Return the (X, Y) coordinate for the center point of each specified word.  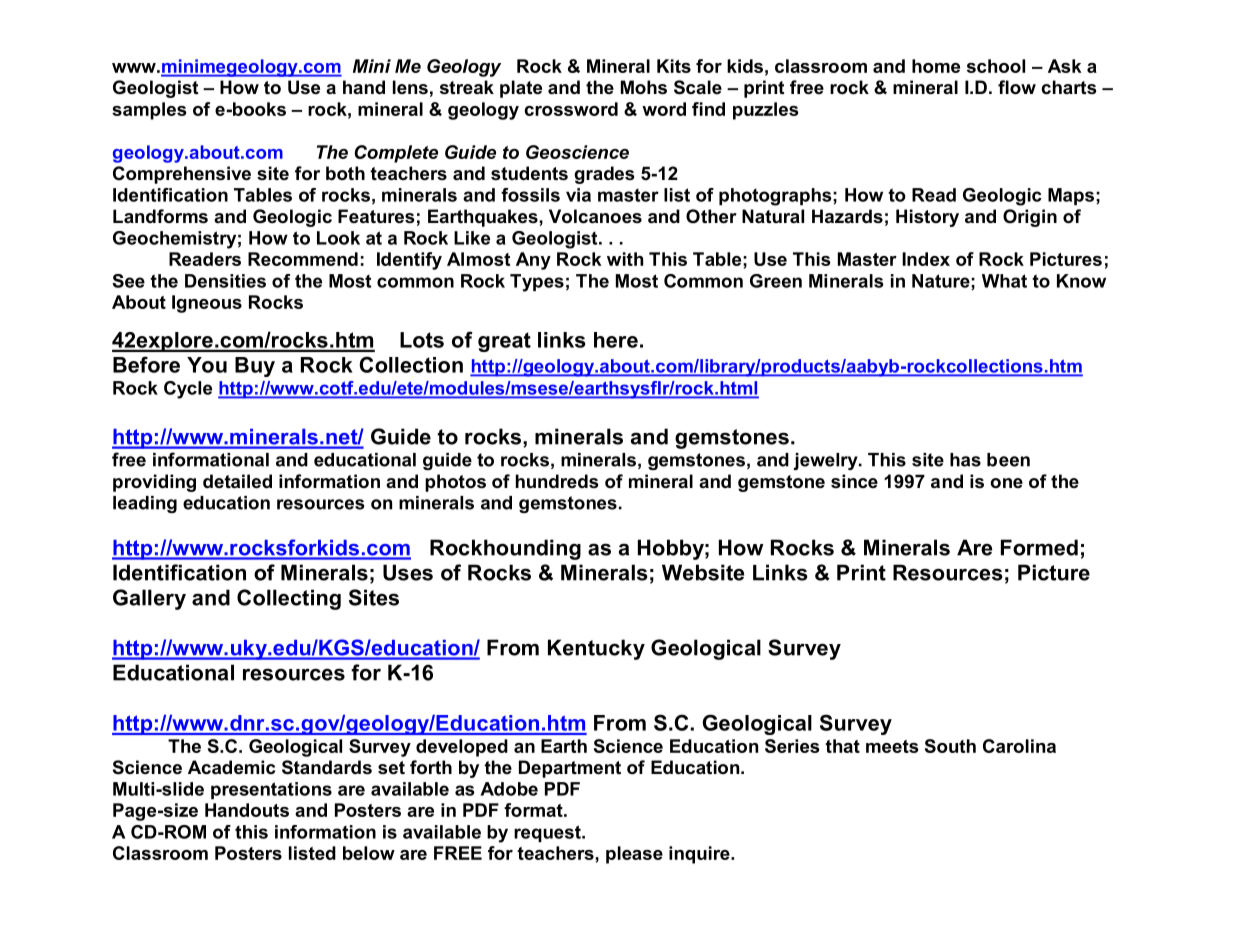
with (625, 259)
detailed (237, 481)
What (1004, 281)
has (965, 460)
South (950, 746)
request (548, 833)
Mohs (644, 87)
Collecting (289, 599)
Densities (225, 281)
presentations (271, 790)
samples (149, 111)
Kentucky (596, 649)
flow (1017, 87)
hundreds (557, 481)
